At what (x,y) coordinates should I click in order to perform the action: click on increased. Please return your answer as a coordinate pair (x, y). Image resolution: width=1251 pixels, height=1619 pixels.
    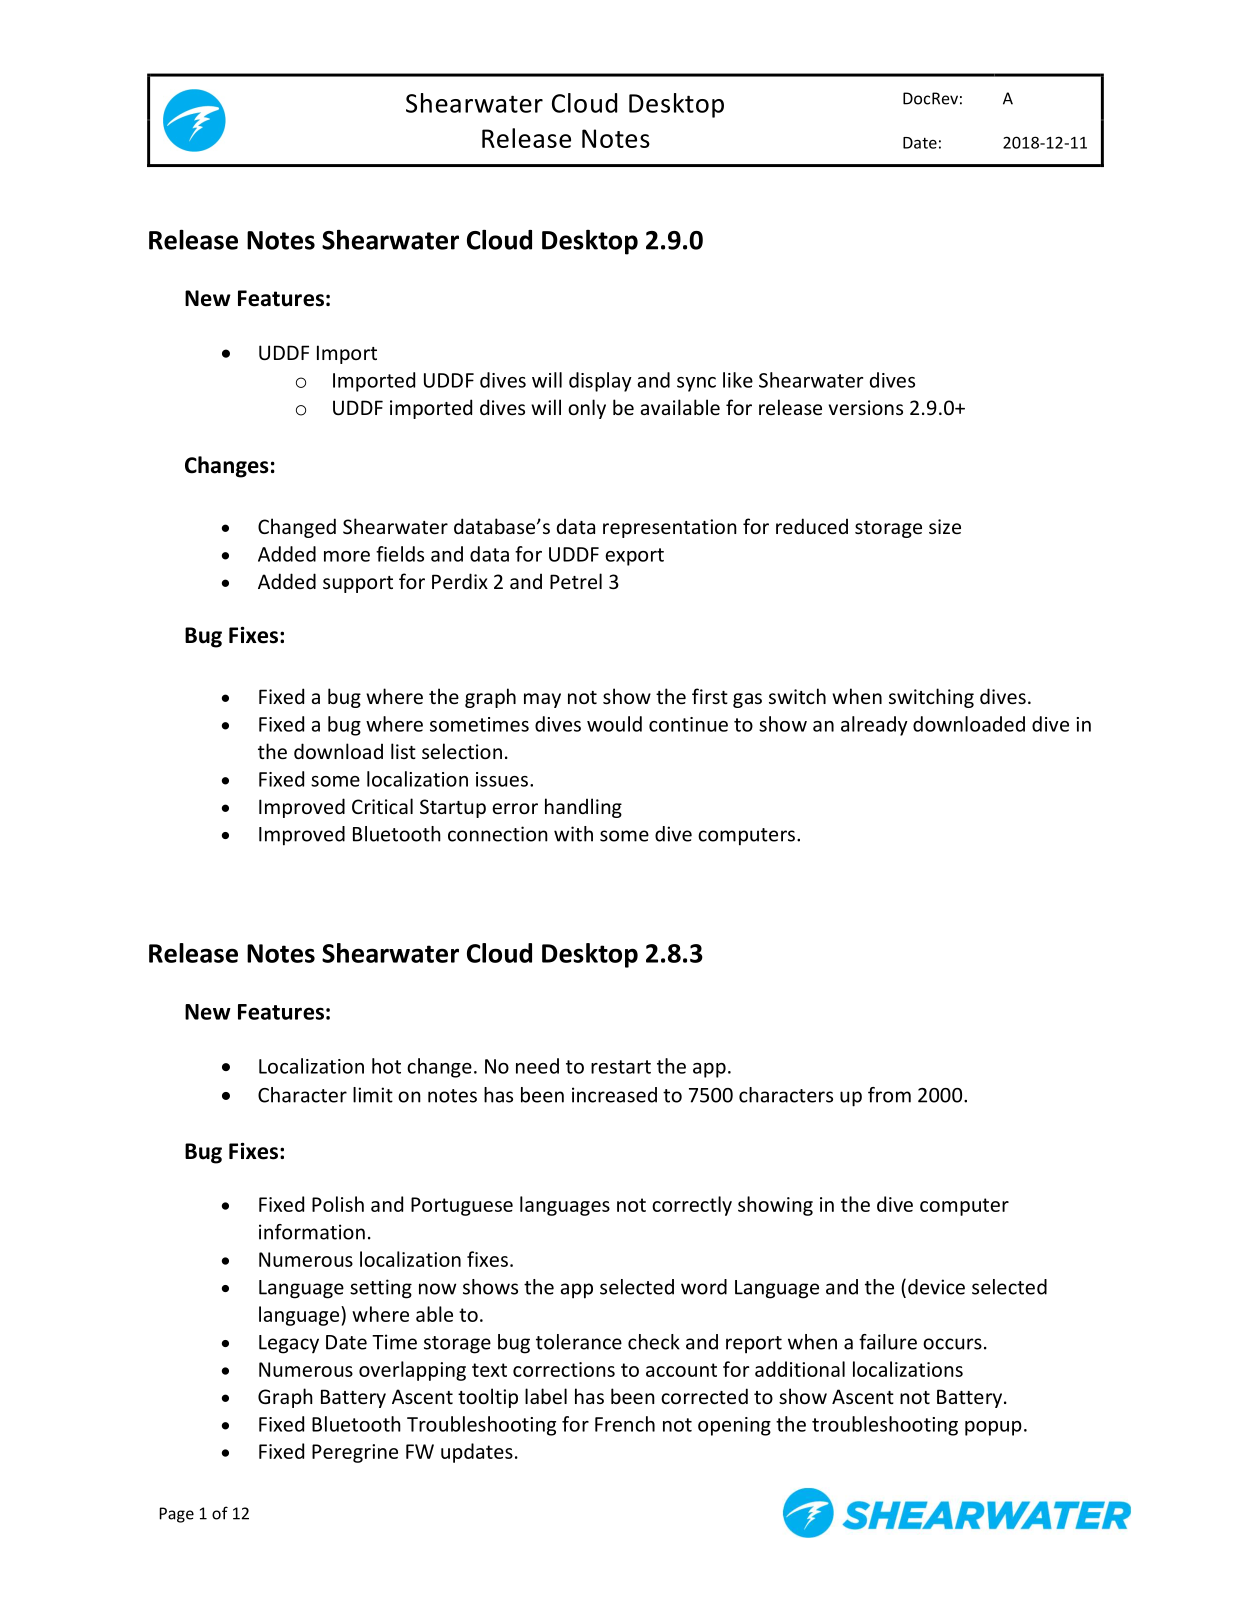
    Looking at the image, I should click on (614, 1095).
